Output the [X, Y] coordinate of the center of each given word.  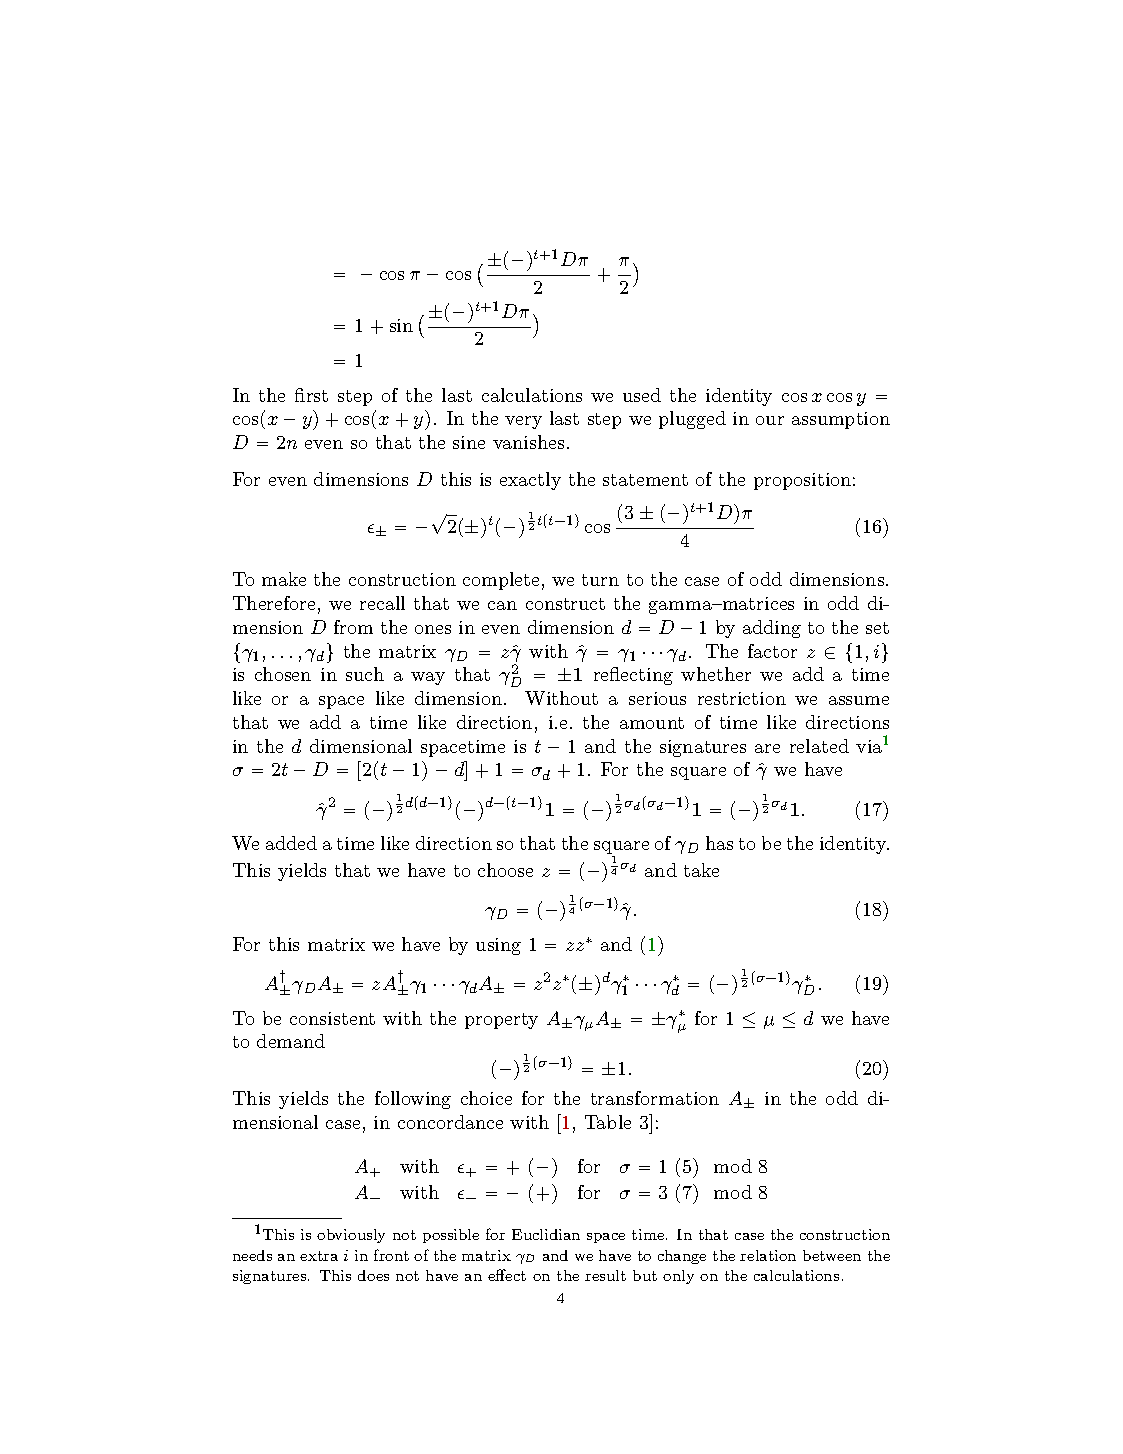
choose [505, 870]
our [770, 420]
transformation [655, 1098]
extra [319, 1256]
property [501, 1021]
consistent [332, 1018]
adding [772, 629]
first [311, 395]
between [832, 1255]
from [353, 627]
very [523, 422]
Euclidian [546, 1234]
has [719, 843]
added [291, 843]
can [502, 605]
